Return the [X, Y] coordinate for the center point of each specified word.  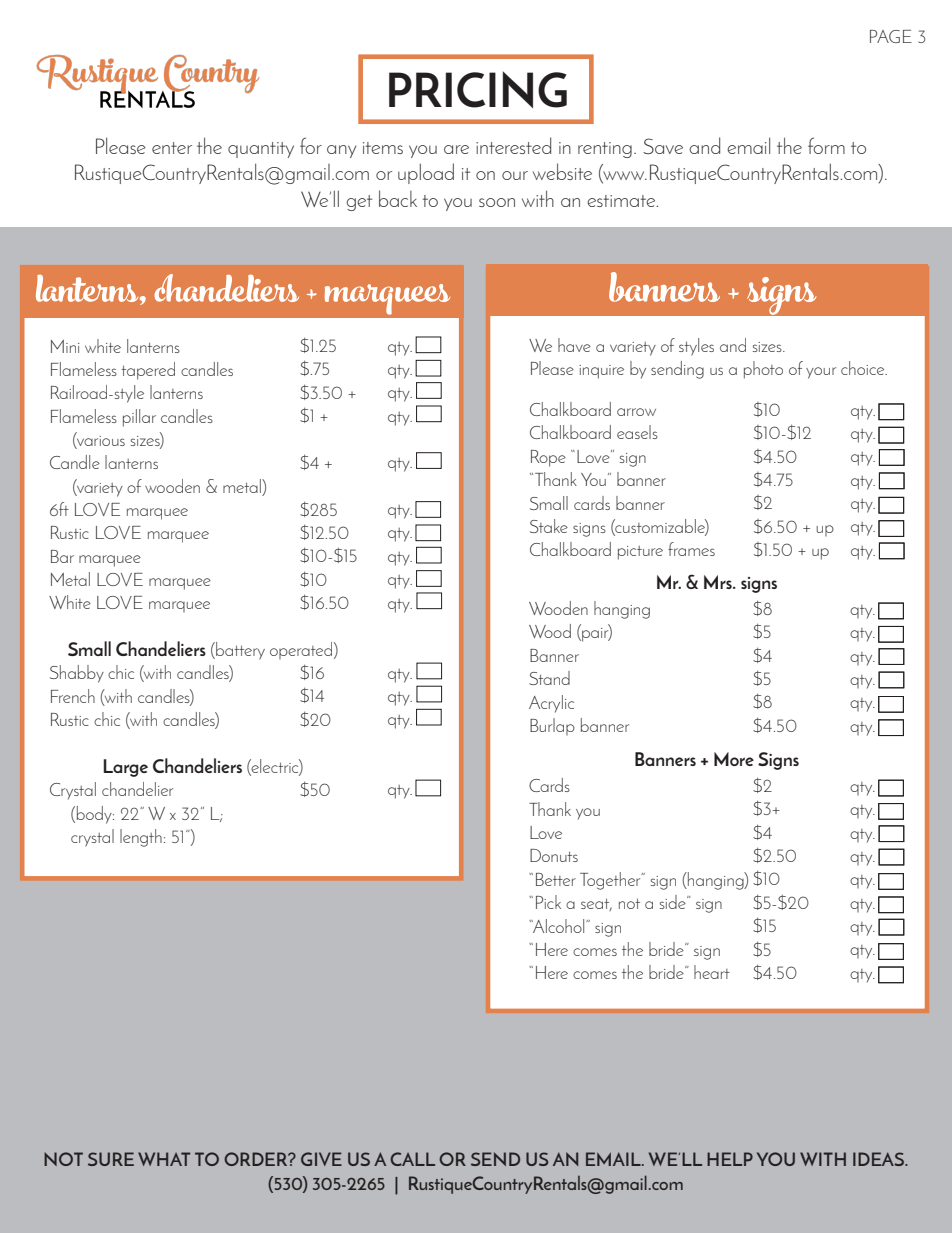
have [574, 345]
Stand [549, 678]
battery [239, 651]
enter [172, 148]
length [141, 838]
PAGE [891, 36]
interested [513, 145]
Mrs [719, 582]
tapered [148, 371]
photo [763, 370]
